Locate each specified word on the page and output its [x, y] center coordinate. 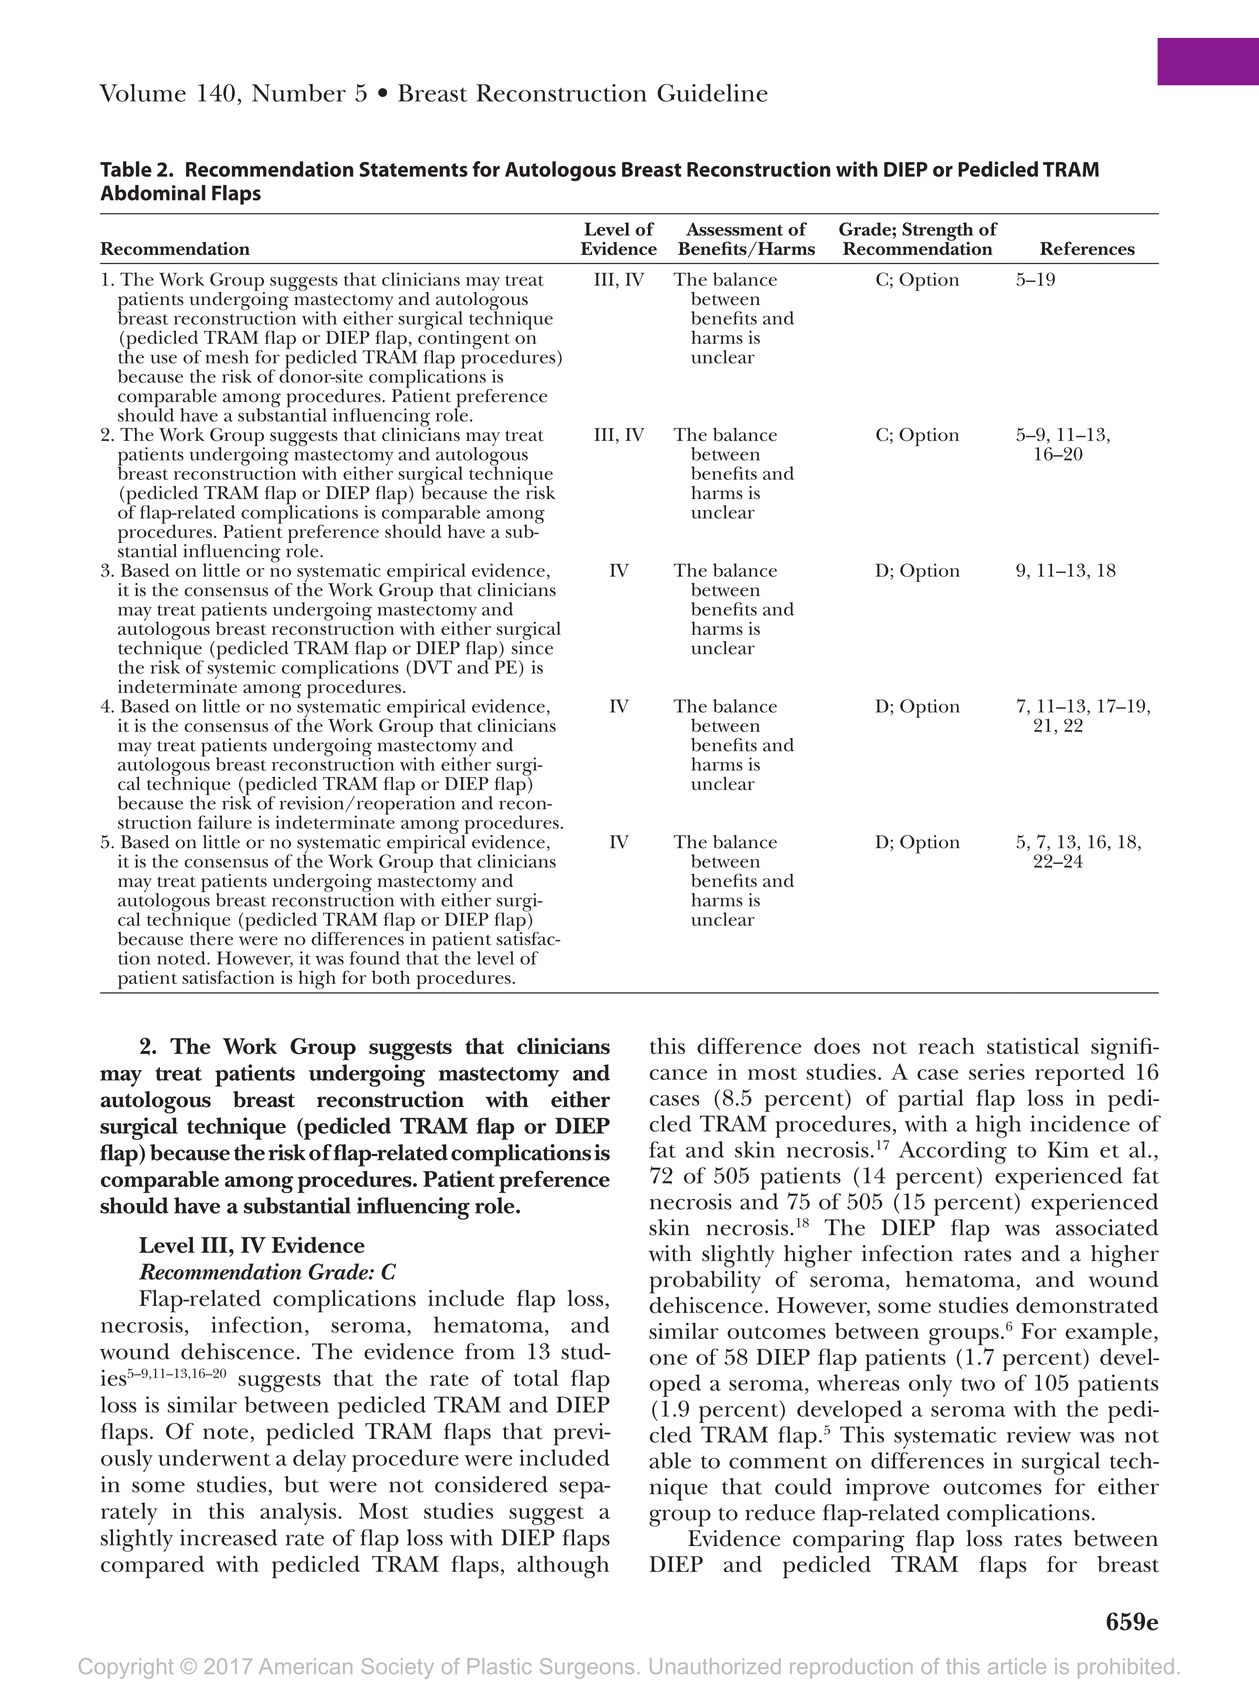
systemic [241, 668]
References [1087, 248]
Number [299, 93]
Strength [937, 232]
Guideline [712, 93]
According [953, 1152]
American [305, 1666]
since [532, 647]
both [391, 977]
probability [705, 1282]
